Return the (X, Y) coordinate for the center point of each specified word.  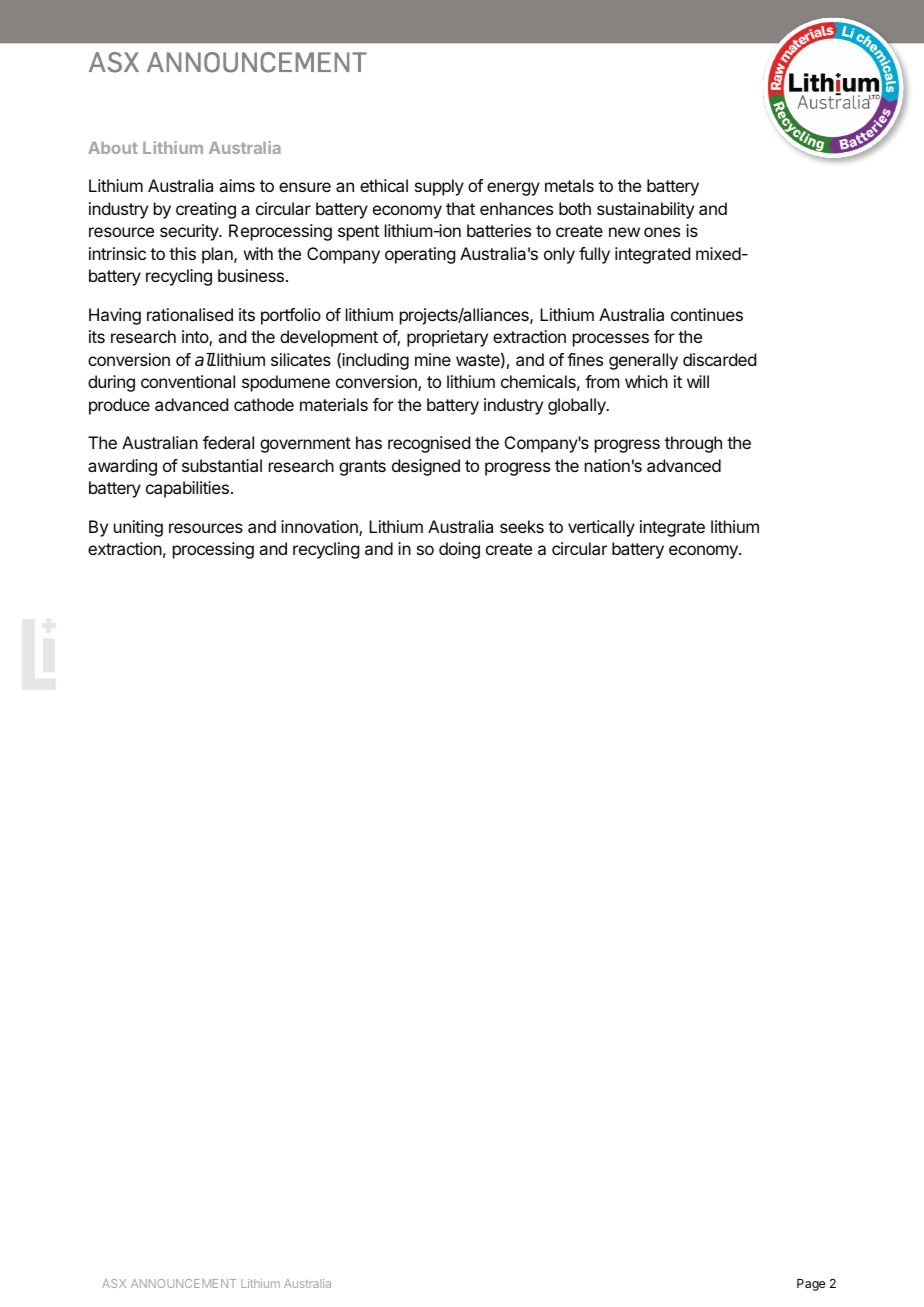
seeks (522, 526)
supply (439, 187)
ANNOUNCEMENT (183, 1283)
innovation (320, 528)
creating (206, 210)
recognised (429, 444)
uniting (138, 528)
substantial (222, 465)
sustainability (645, 210)
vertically (601, 528)
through (693, 444)
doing (459, 550)
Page (811, 1285)
